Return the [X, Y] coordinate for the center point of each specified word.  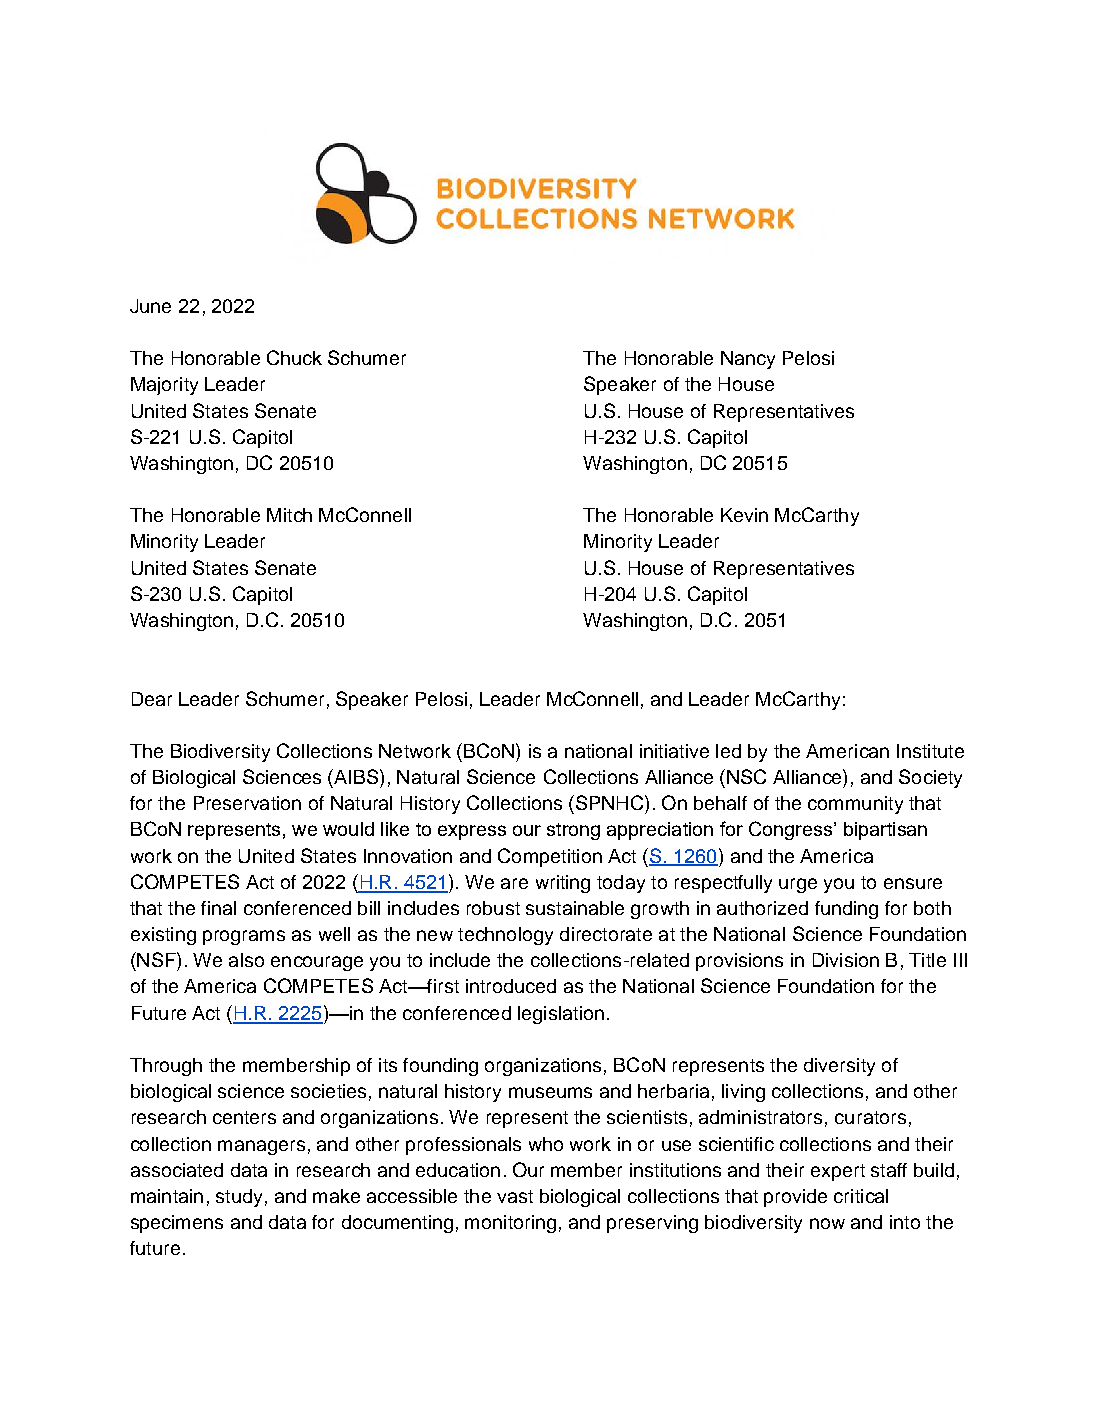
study [239, 1198]
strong [573, 831]
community [855, 805]
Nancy [748, 360]
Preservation [247, 803]
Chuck [294, 357]
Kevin [744, 515]
